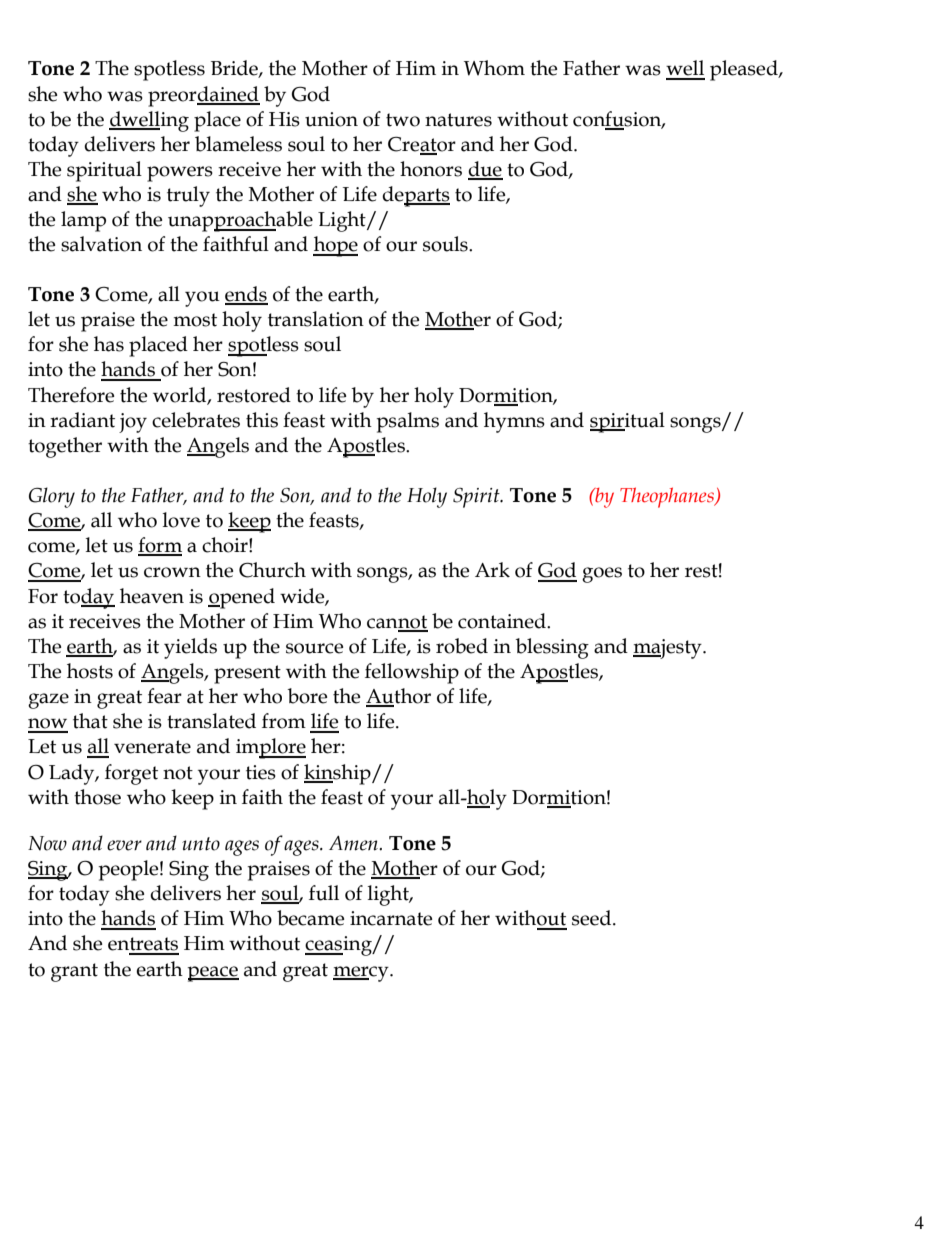 The height and width of the screenshot is (1233, 952). Describe the element at coordinates (204, 96) in the screenshot. I see `preordained` at that location.
